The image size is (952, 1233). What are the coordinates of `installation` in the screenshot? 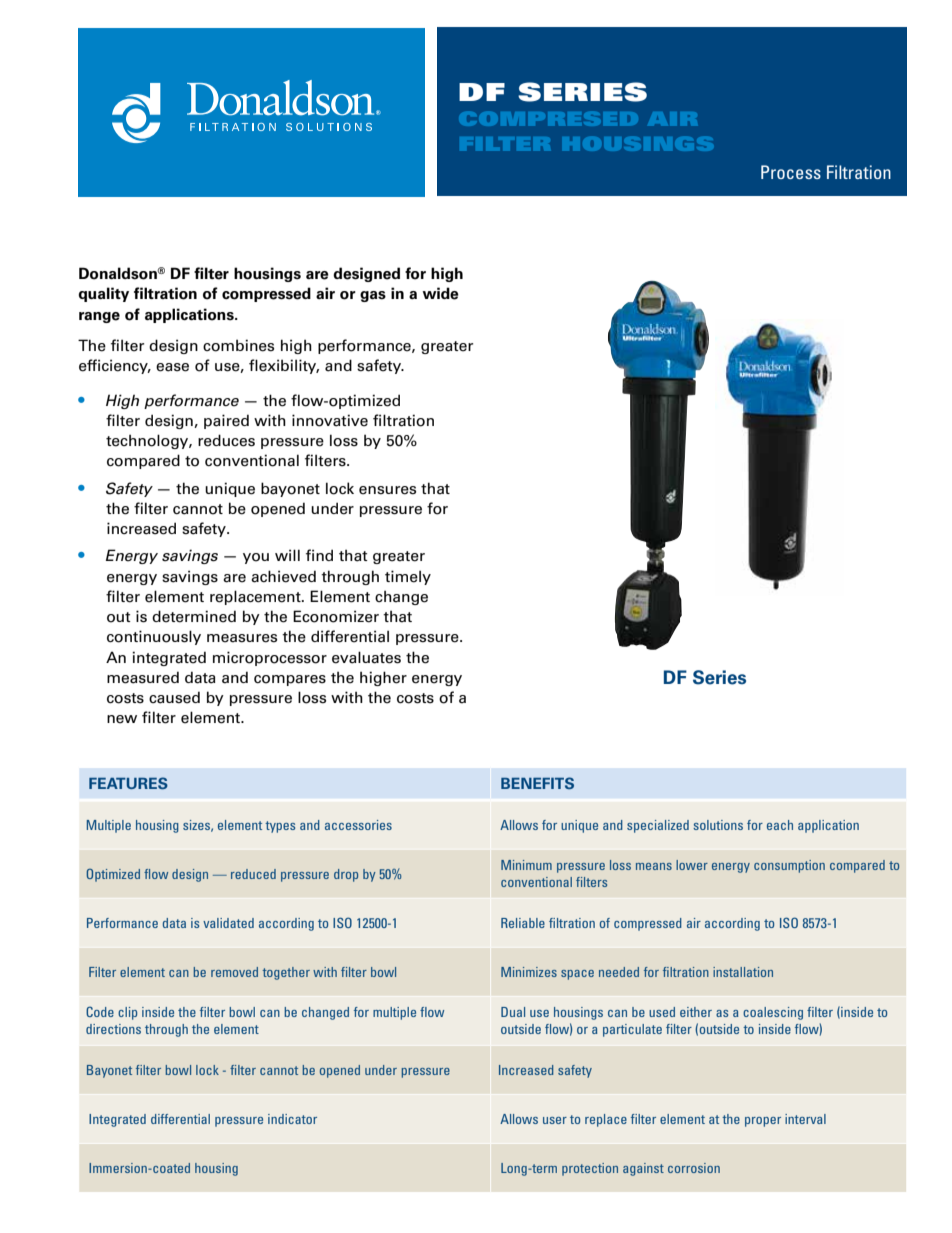 It's located at (743, 972).
